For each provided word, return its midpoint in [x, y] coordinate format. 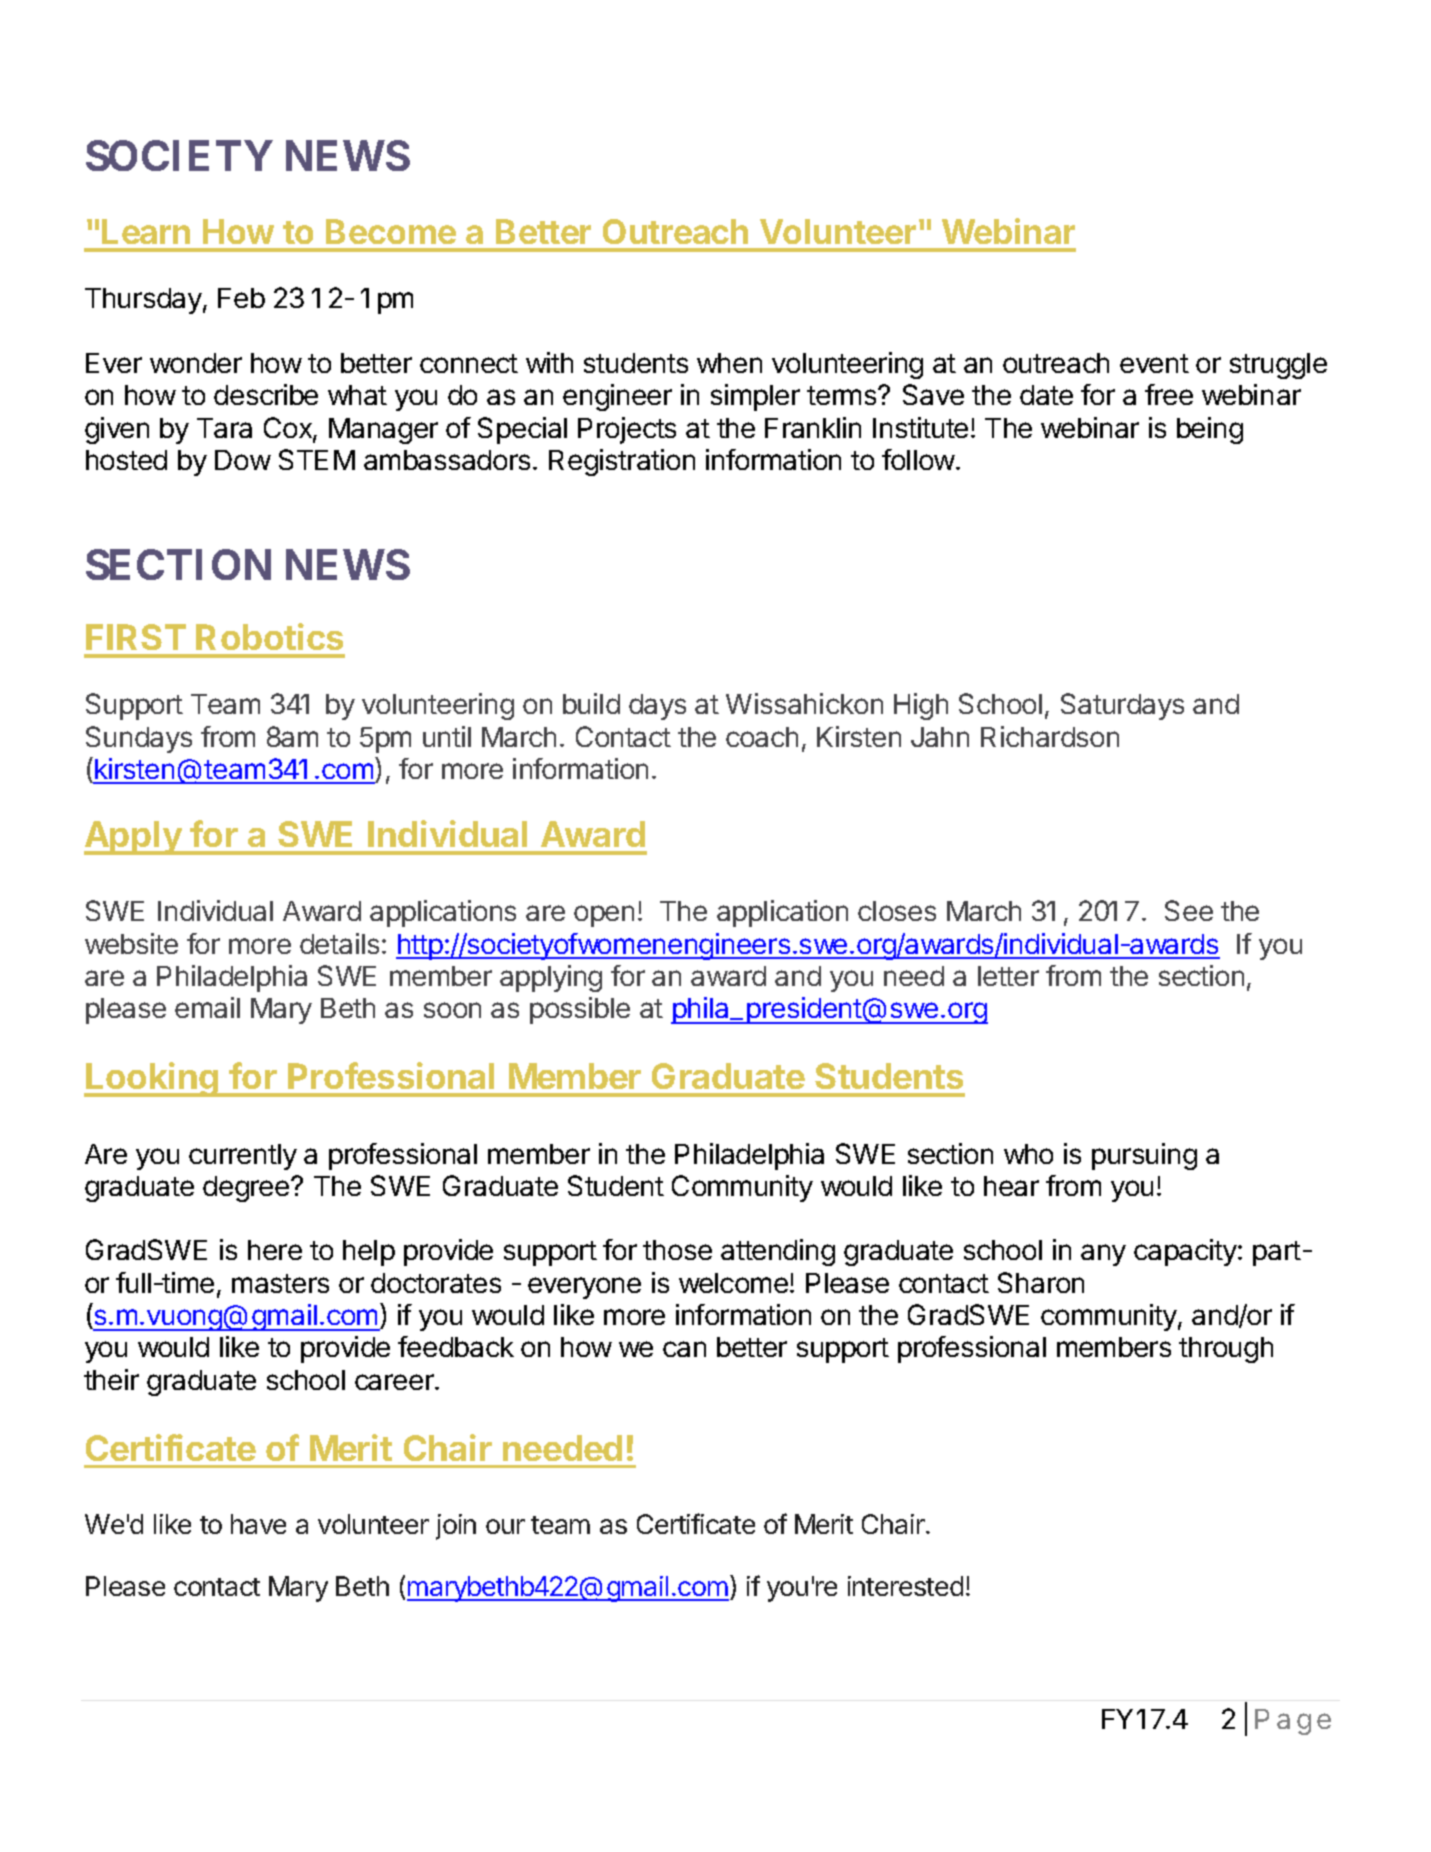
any [1103, 1255]
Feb [241, 298]
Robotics [269, 636]
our [505, 1526]
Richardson [1050, 736]
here [275, 1250]
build [591, 703]
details [339, 943]
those [677, 1250]
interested [905, 1586]
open [604, 916]
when [729, 363]
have [258, 1524]
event [1154, 363]
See [1189, 910]
